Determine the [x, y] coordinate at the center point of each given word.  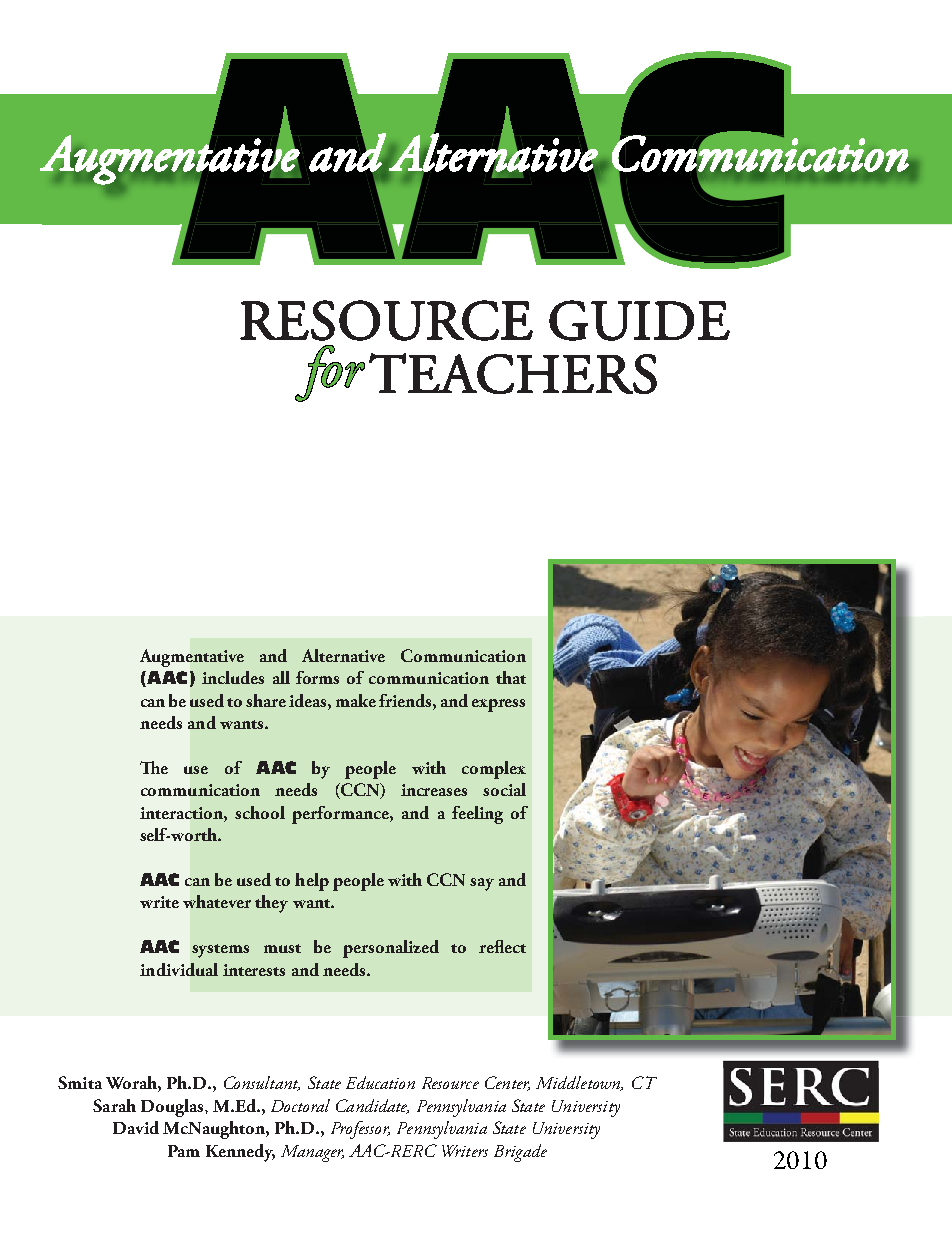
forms [317, 677]
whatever [217, 901]
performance [341, 815]
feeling [477, 815]
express [498, 705]
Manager [312, 1153]
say [482, 884]
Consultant [262, 1083]
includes [233, 677]
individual [179, 969]
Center [507, 1083]
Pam [184, 1151]
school [260, 812]
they [271, 904]
